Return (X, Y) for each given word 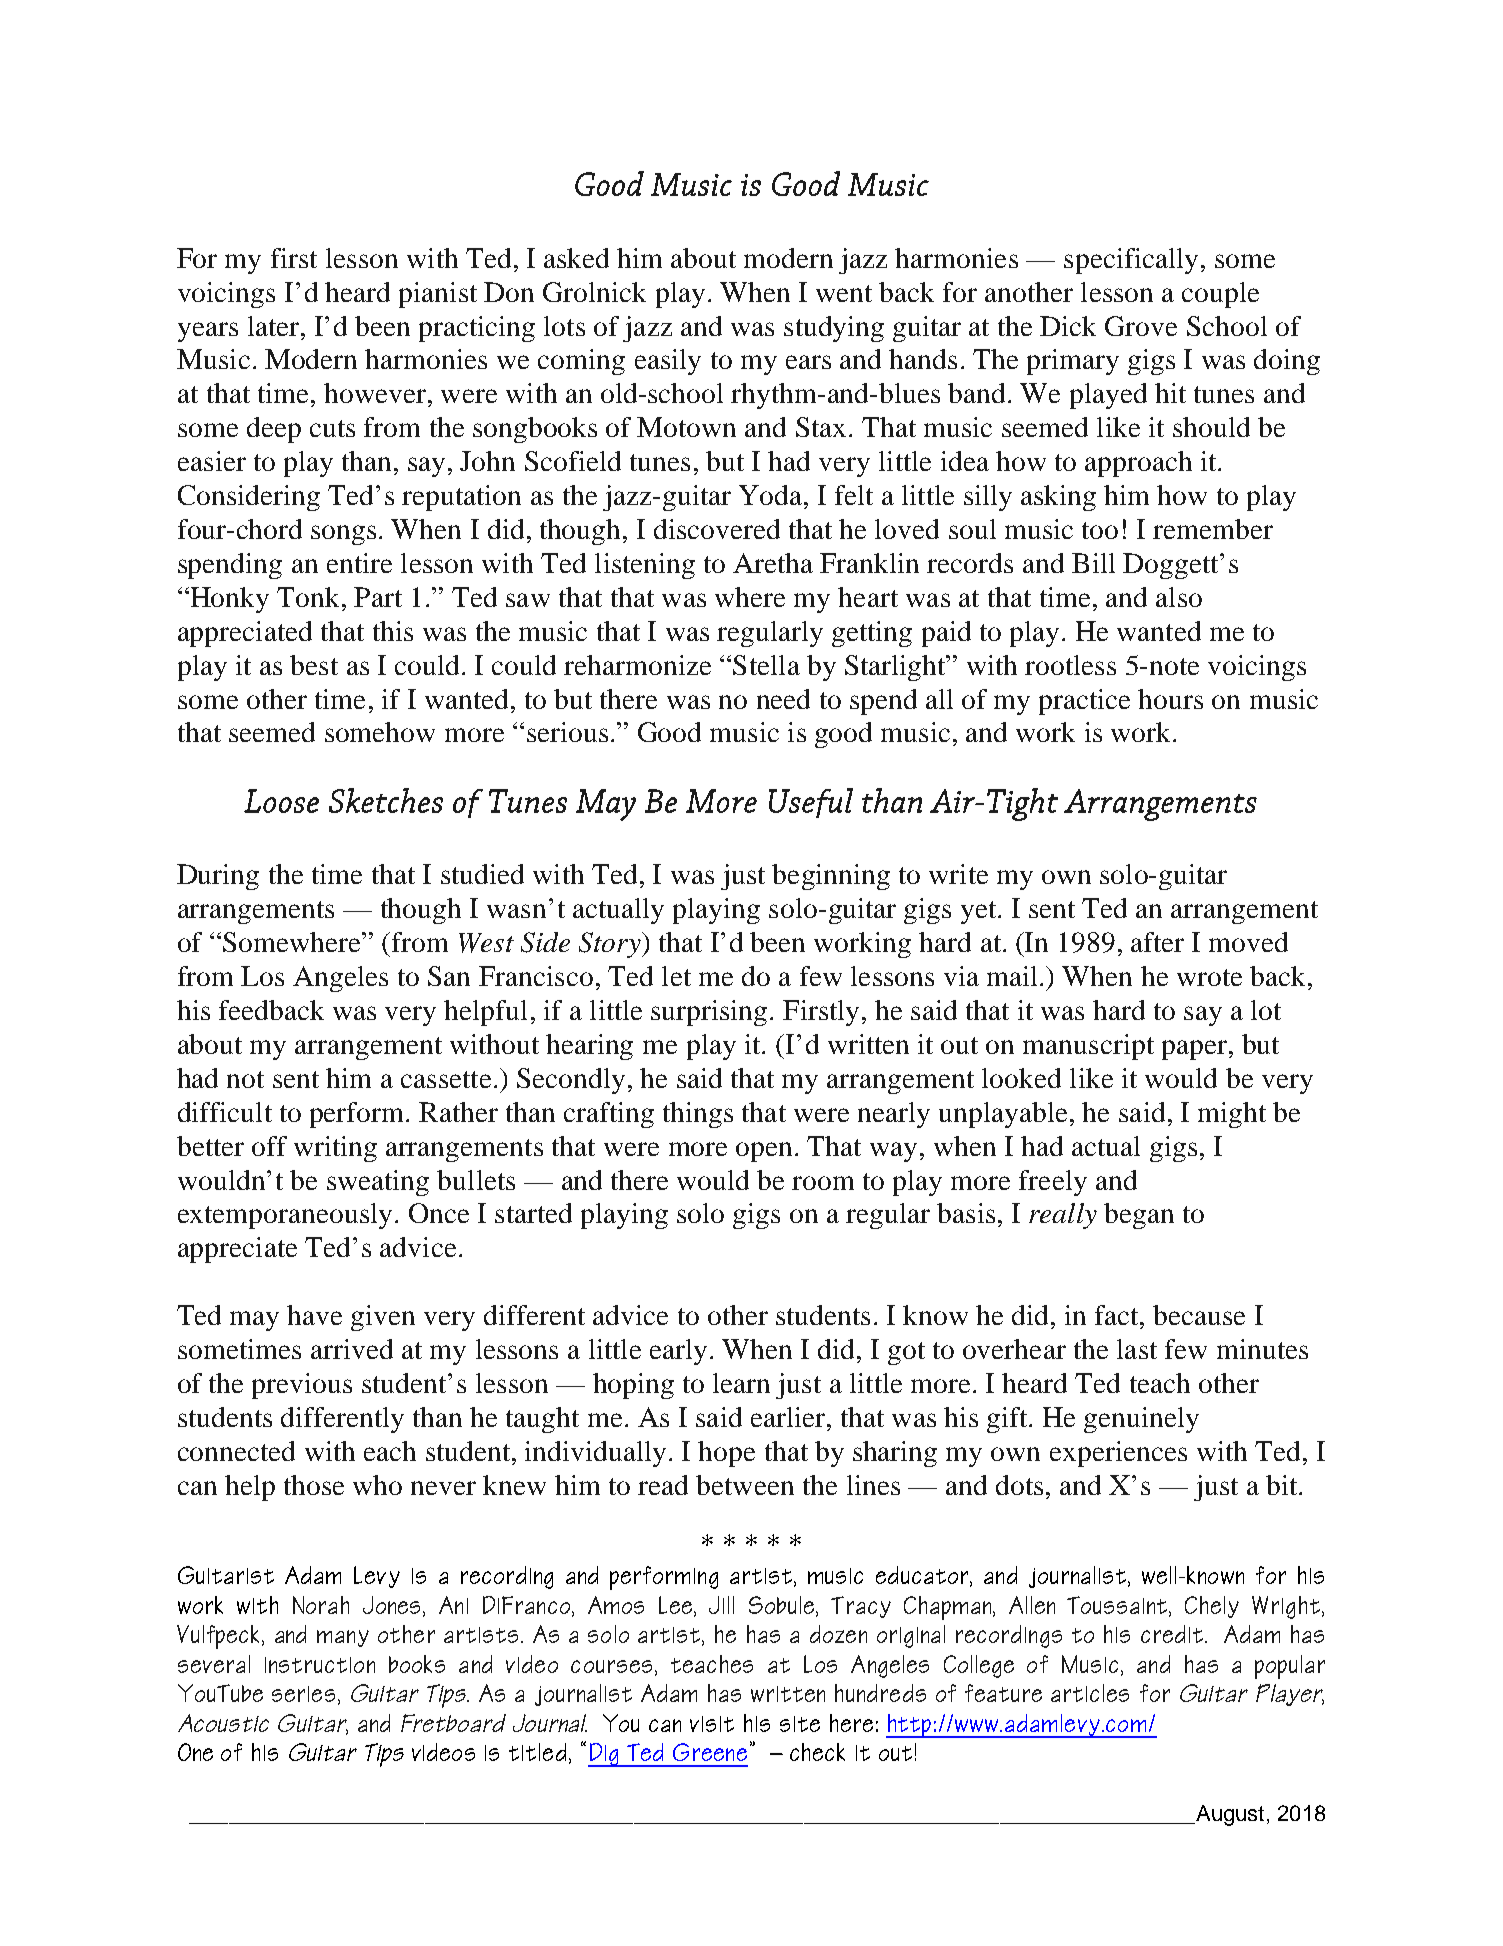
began (1139, 1216)
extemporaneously (285, 1216)
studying (834, 329)
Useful (811, 803)
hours (1170, 699)
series (303, 1694)
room (823, 1183)
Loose (281, 801)
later (273, 326)
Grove (1141, 326)
